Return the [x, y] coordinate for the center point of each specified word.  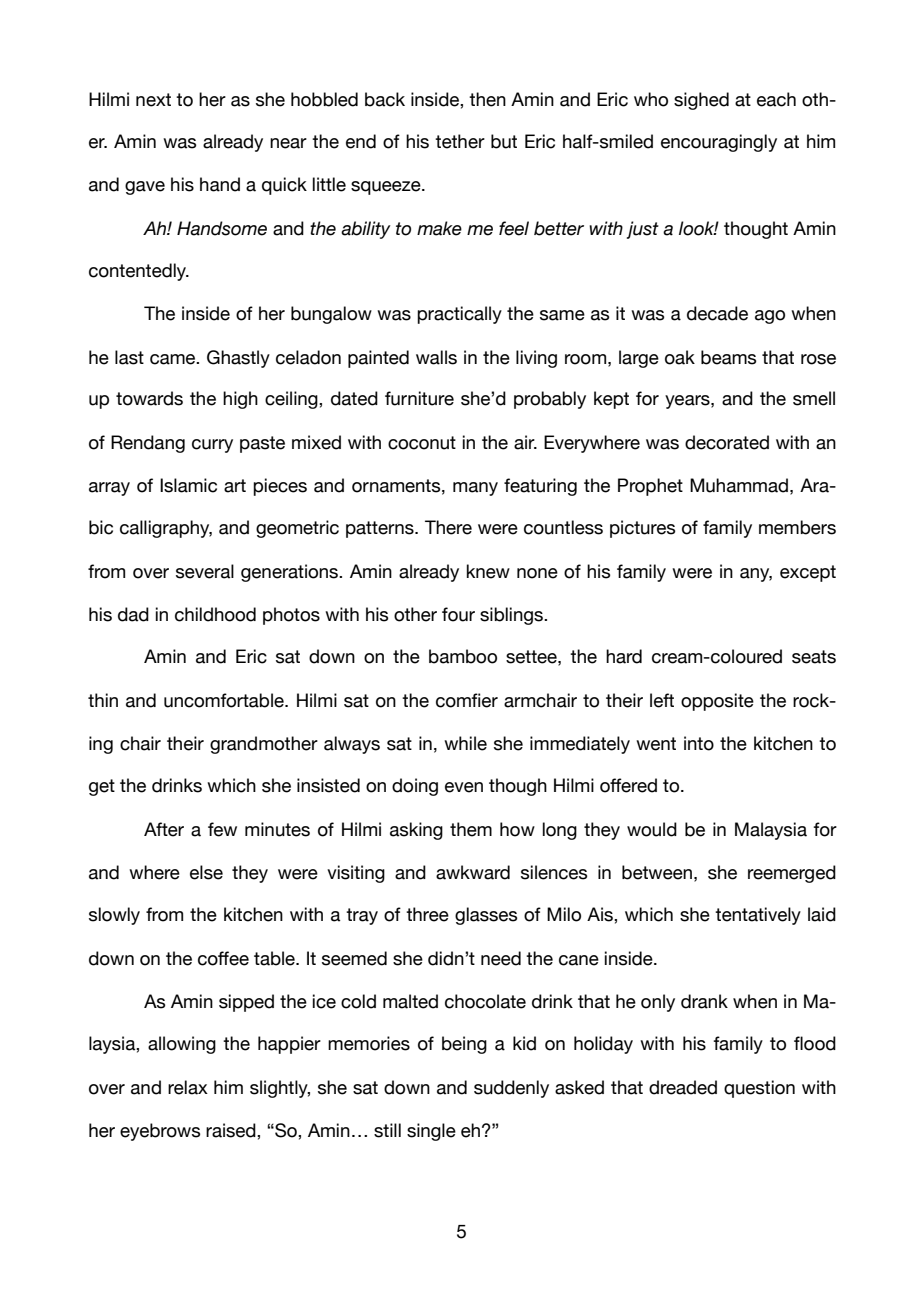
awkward [473, 872]
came [174, 359]
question [759, 1089]
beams [728, 357]
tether [460, 141]
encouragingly [719, 143]
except [808, 573]
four [458, 614]
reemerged [792, 874]
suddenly [511, 1089]
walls [436, 357]
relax [188, 1087]
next [153, 100]
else [206, 872]
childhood [215, 614]
